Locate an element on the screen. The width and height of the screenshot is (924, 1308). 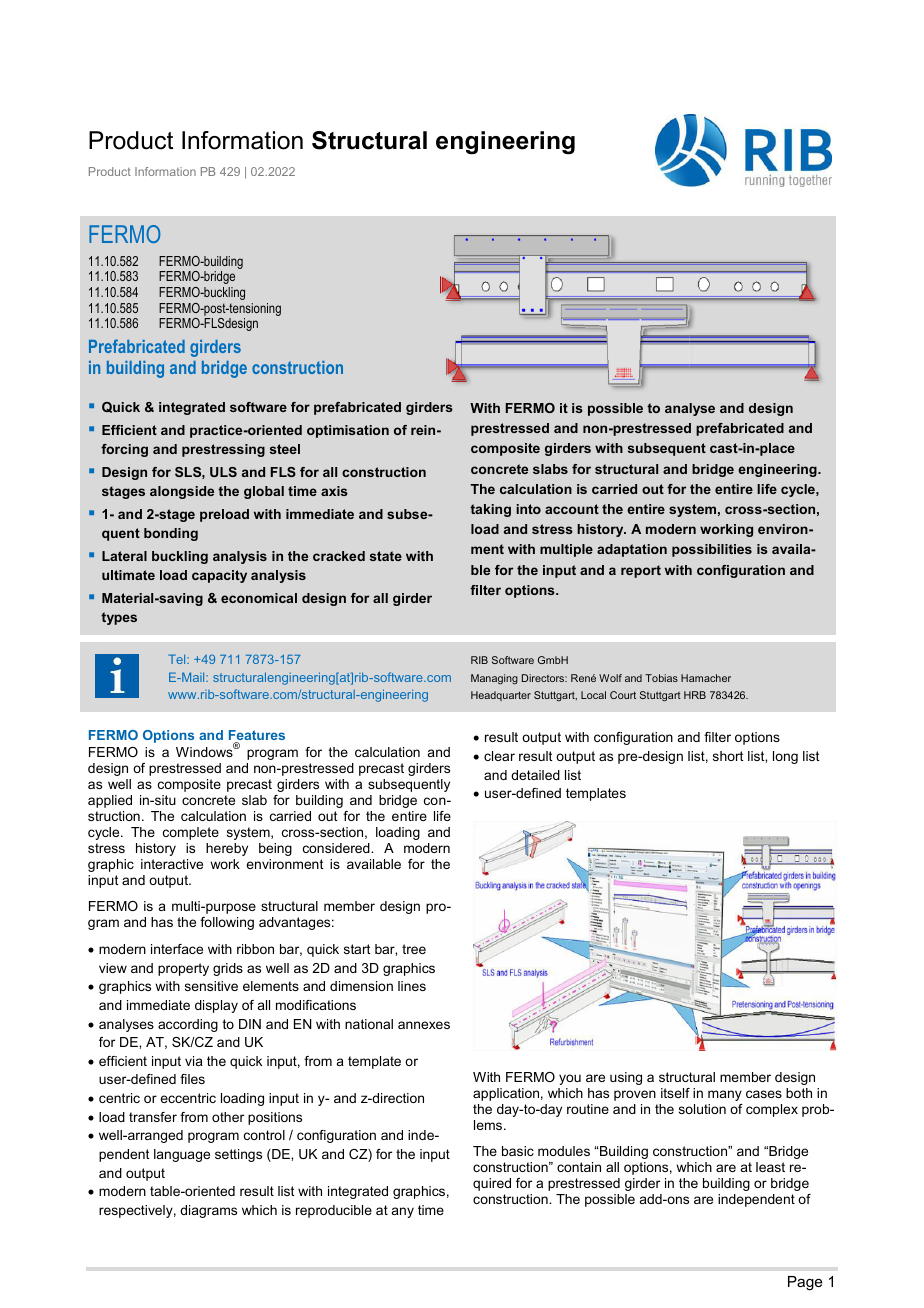
many is located at coordinates (725, 1095).
